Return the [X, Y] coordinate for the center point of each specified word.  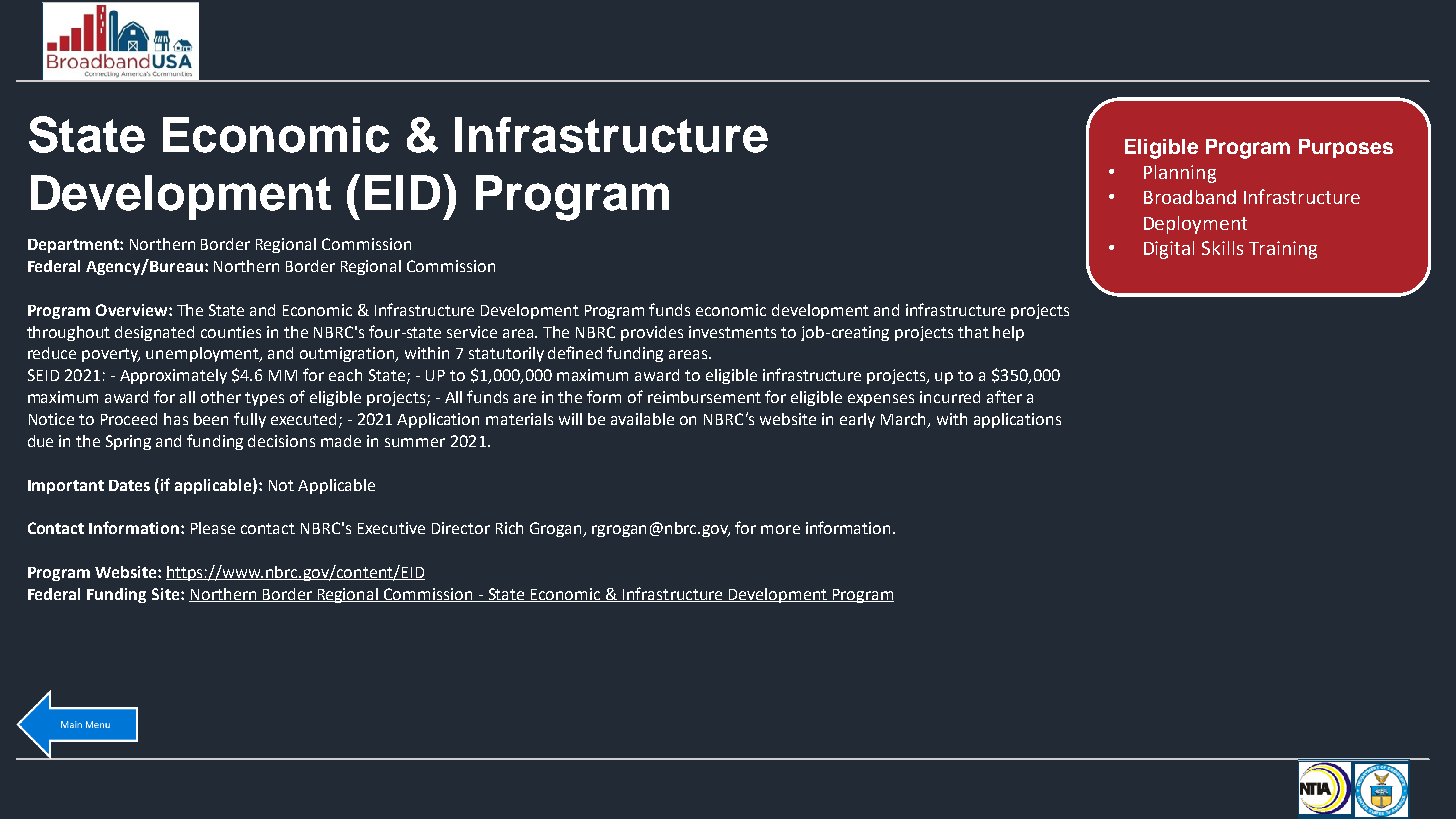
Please [213, 528]
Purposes [1346, 148]
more [780, 529]
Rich [509, 528]
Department [74, 246]
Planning [1180, 174]
